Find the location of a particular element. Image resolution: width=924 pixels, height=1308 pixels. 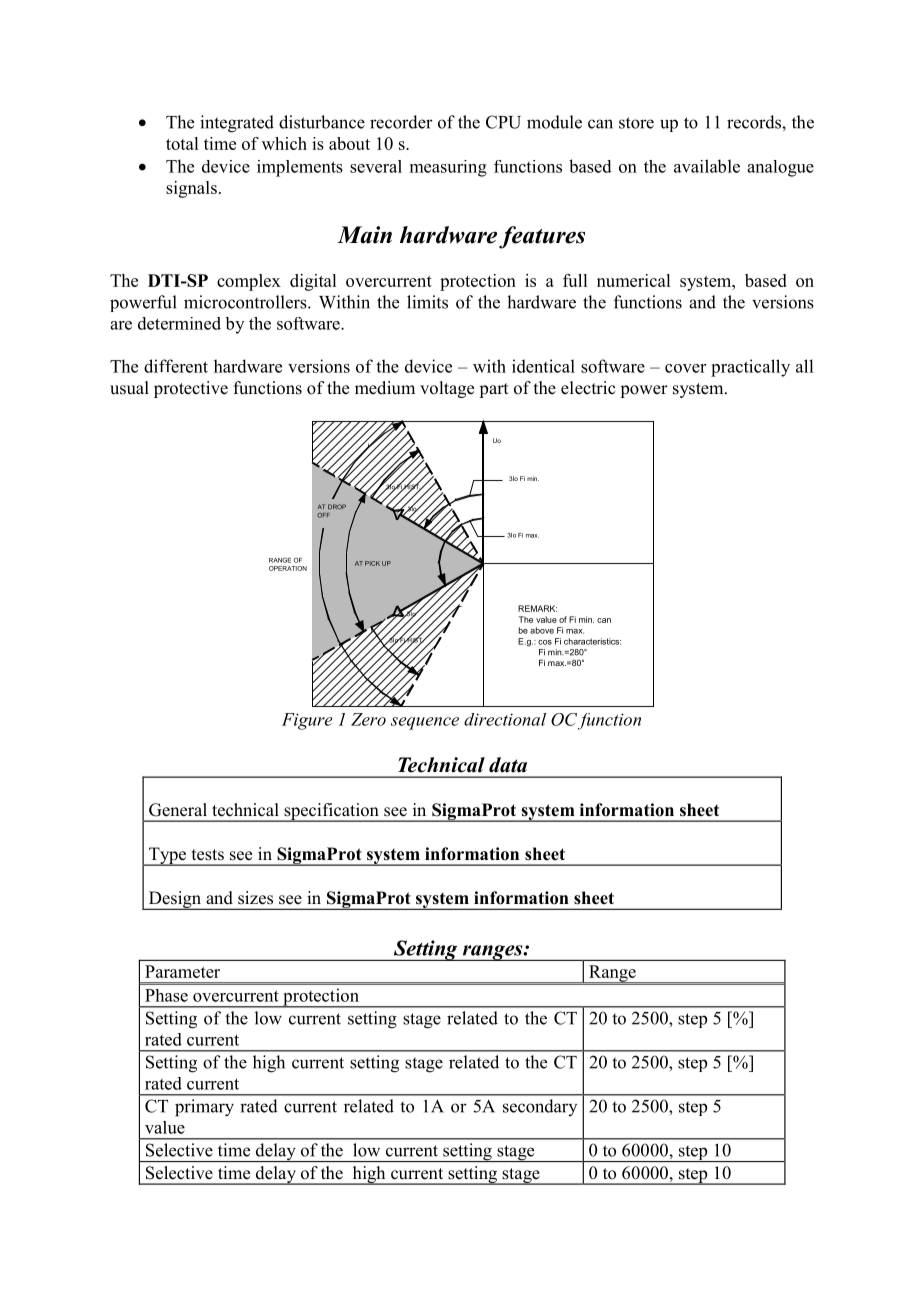

cos is located at coordinates (545, 642).
